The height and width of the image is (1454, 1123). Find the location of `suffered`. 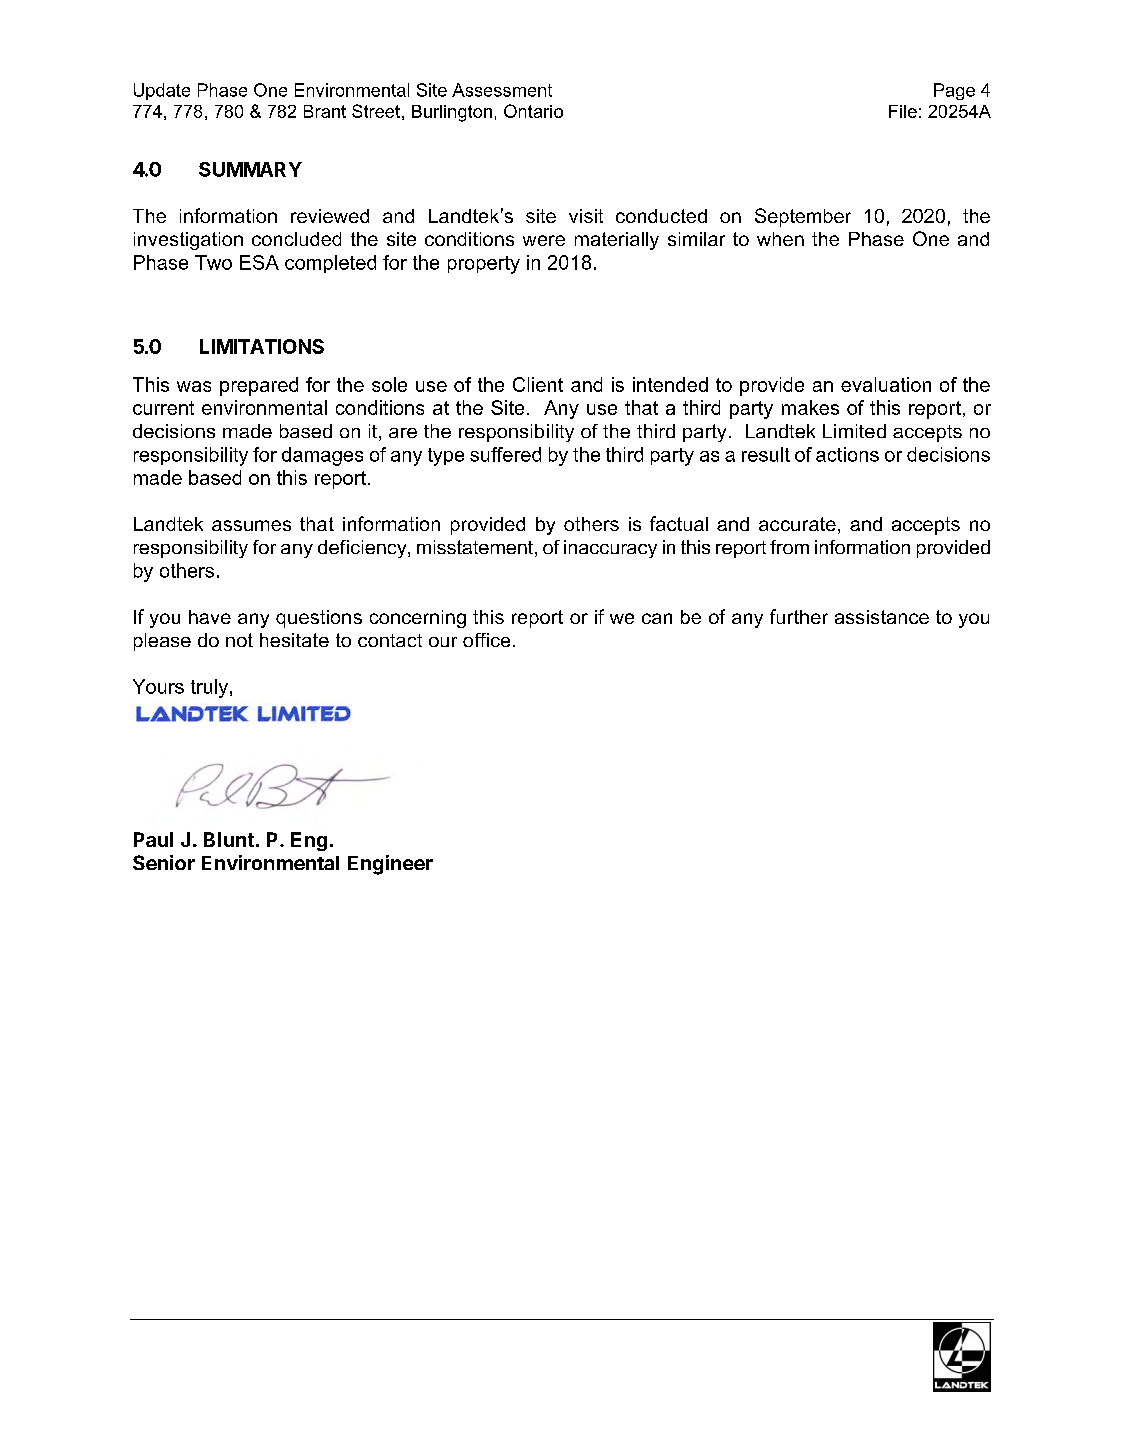

suffered is located at coordinates (505, 454).
